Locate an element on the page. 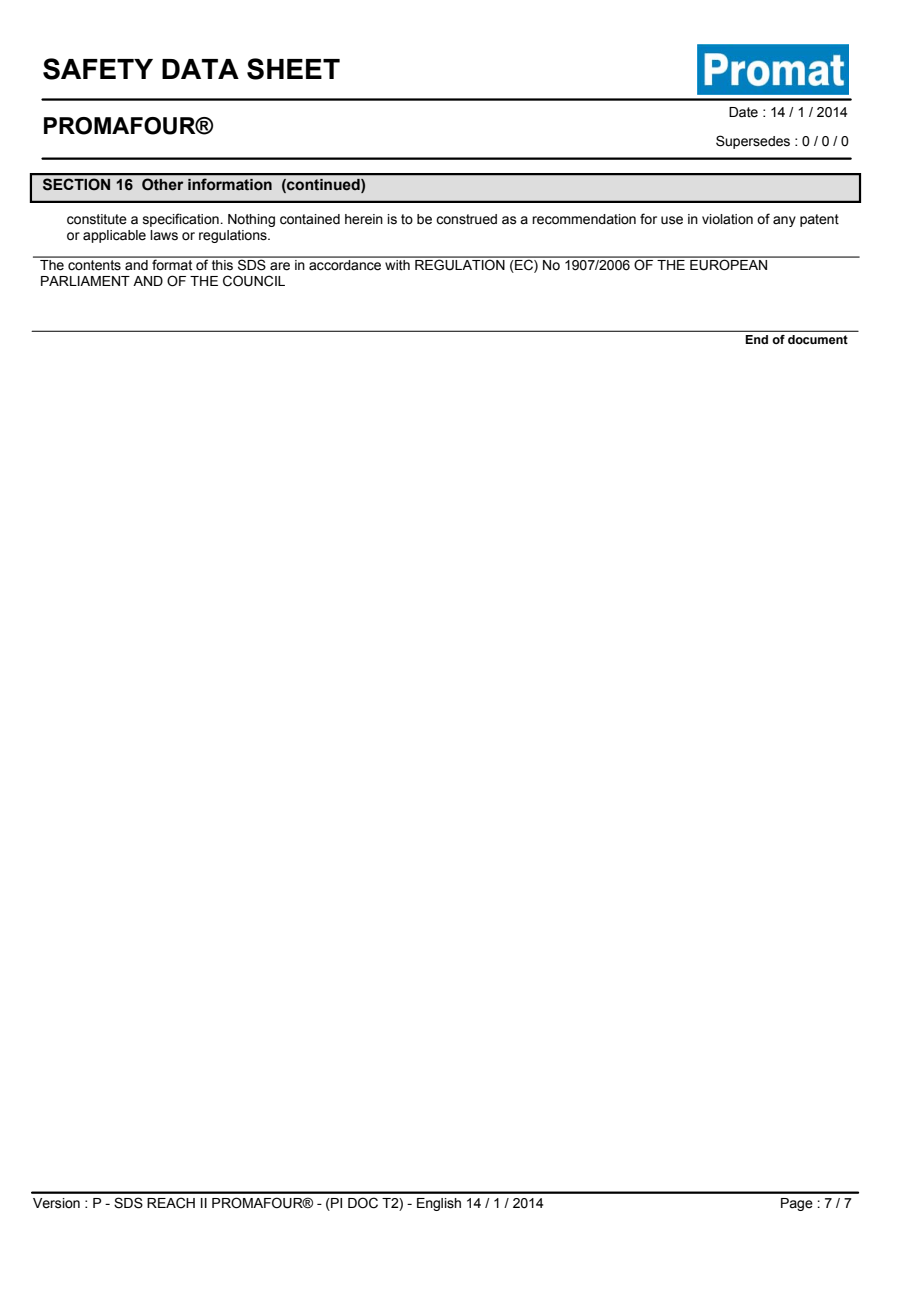  Date is located at coordinates (743, 112).
